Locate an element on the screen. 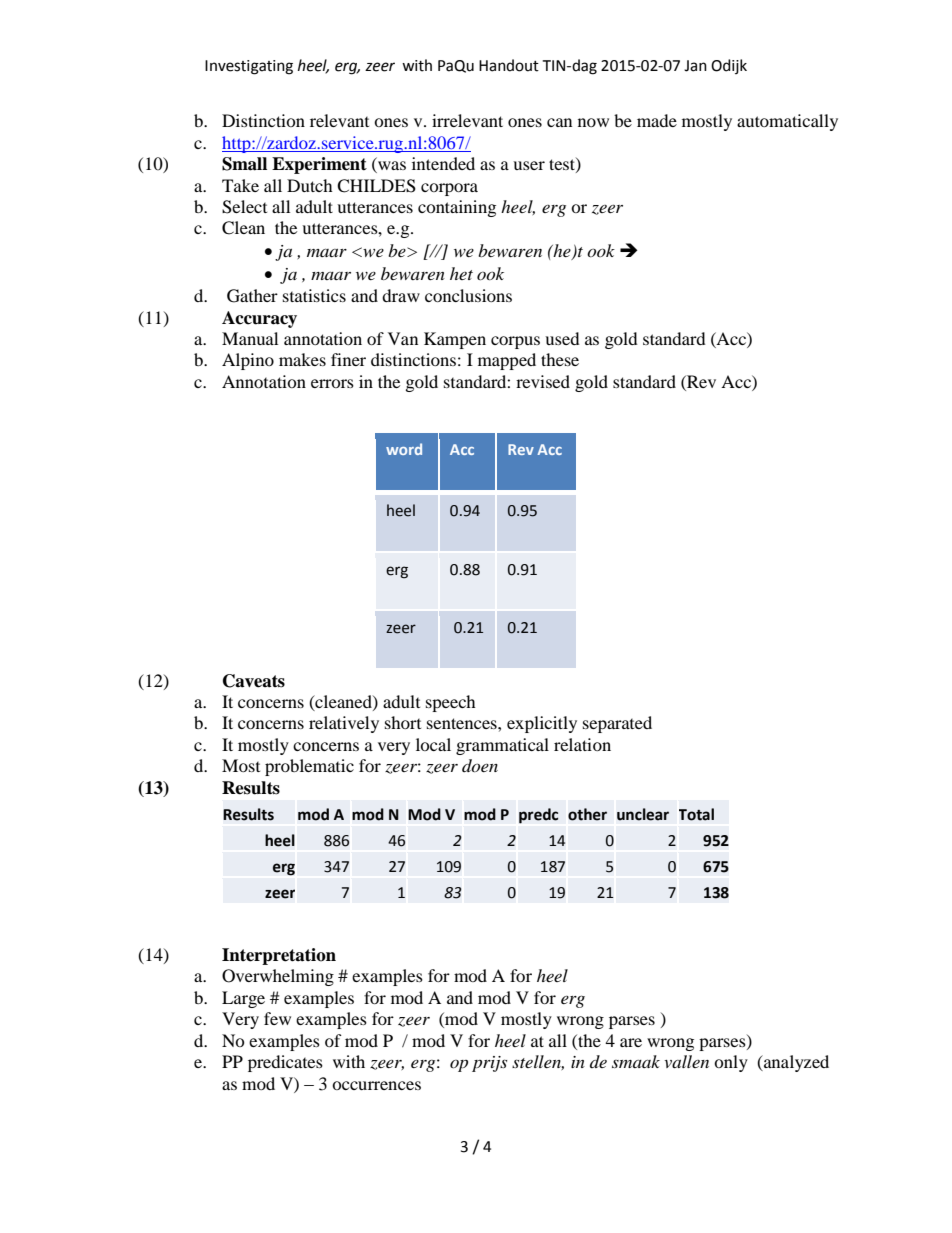  predicates is located at coordinates (285, 1063).
